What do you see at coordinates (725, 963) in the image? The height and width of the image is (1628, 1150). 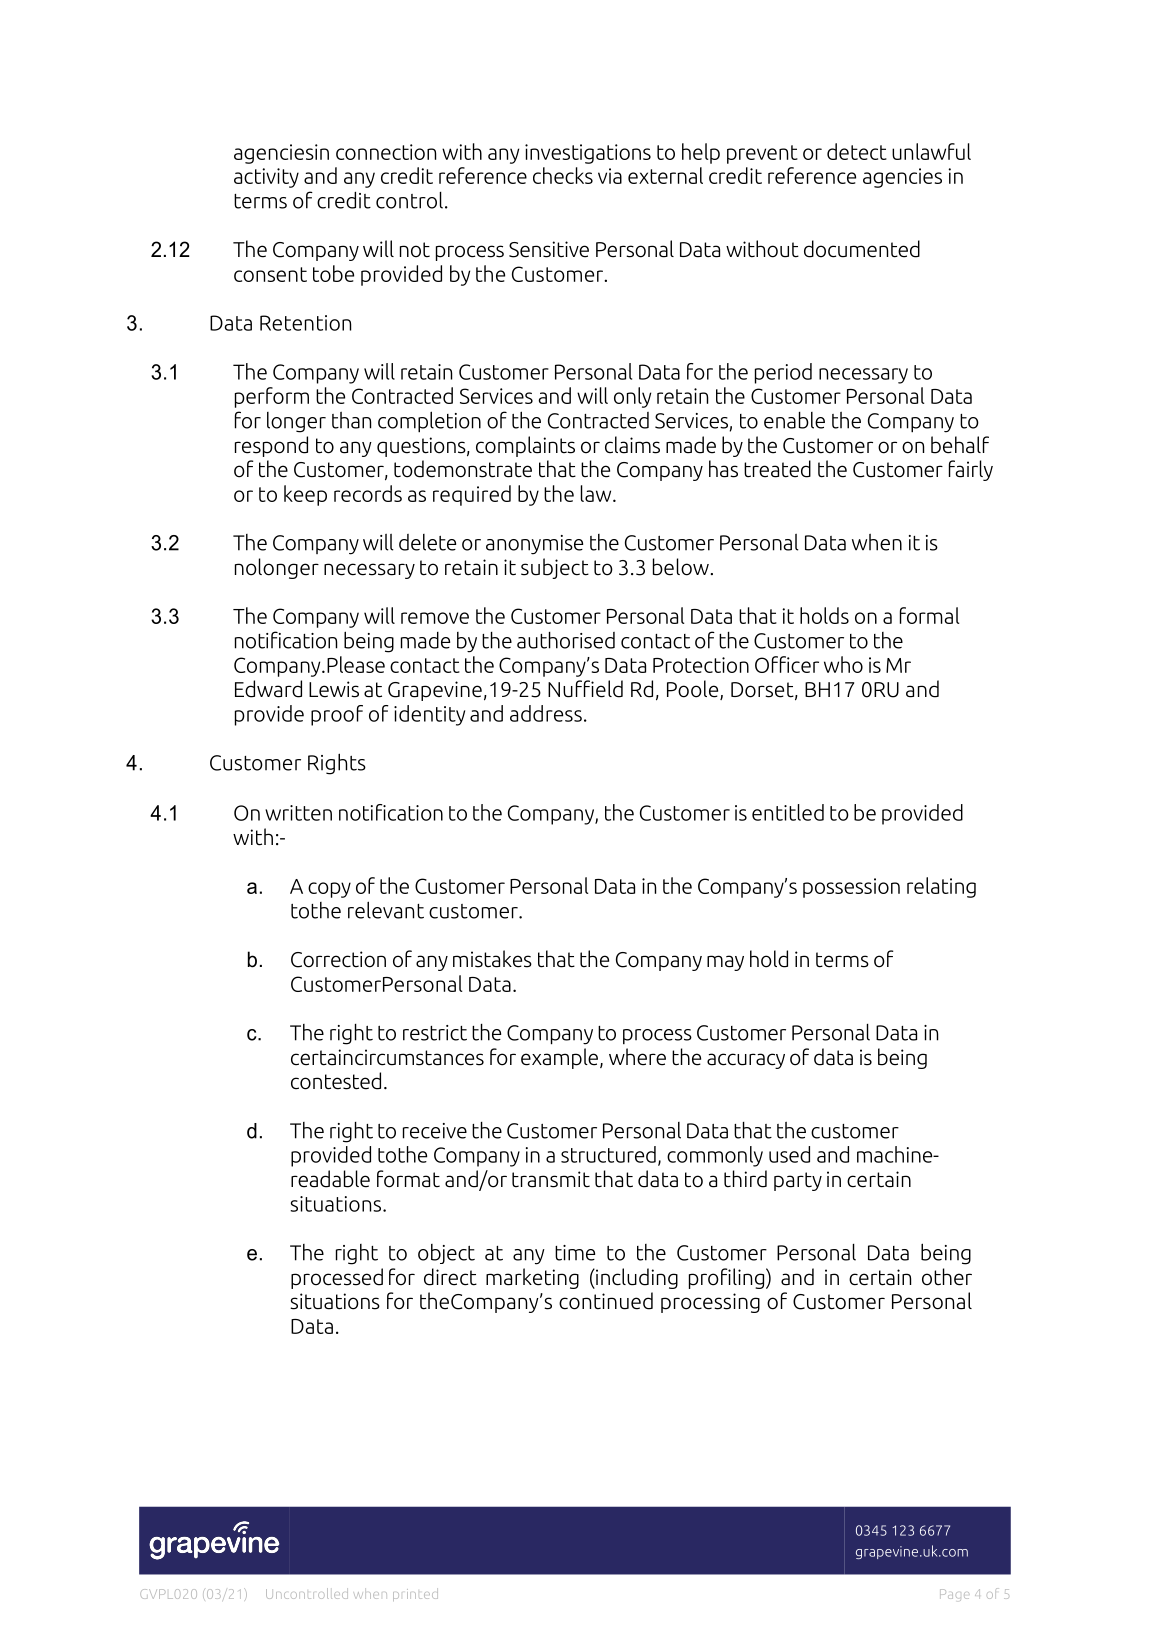 I see `may` at bounding box center [725, 963].
